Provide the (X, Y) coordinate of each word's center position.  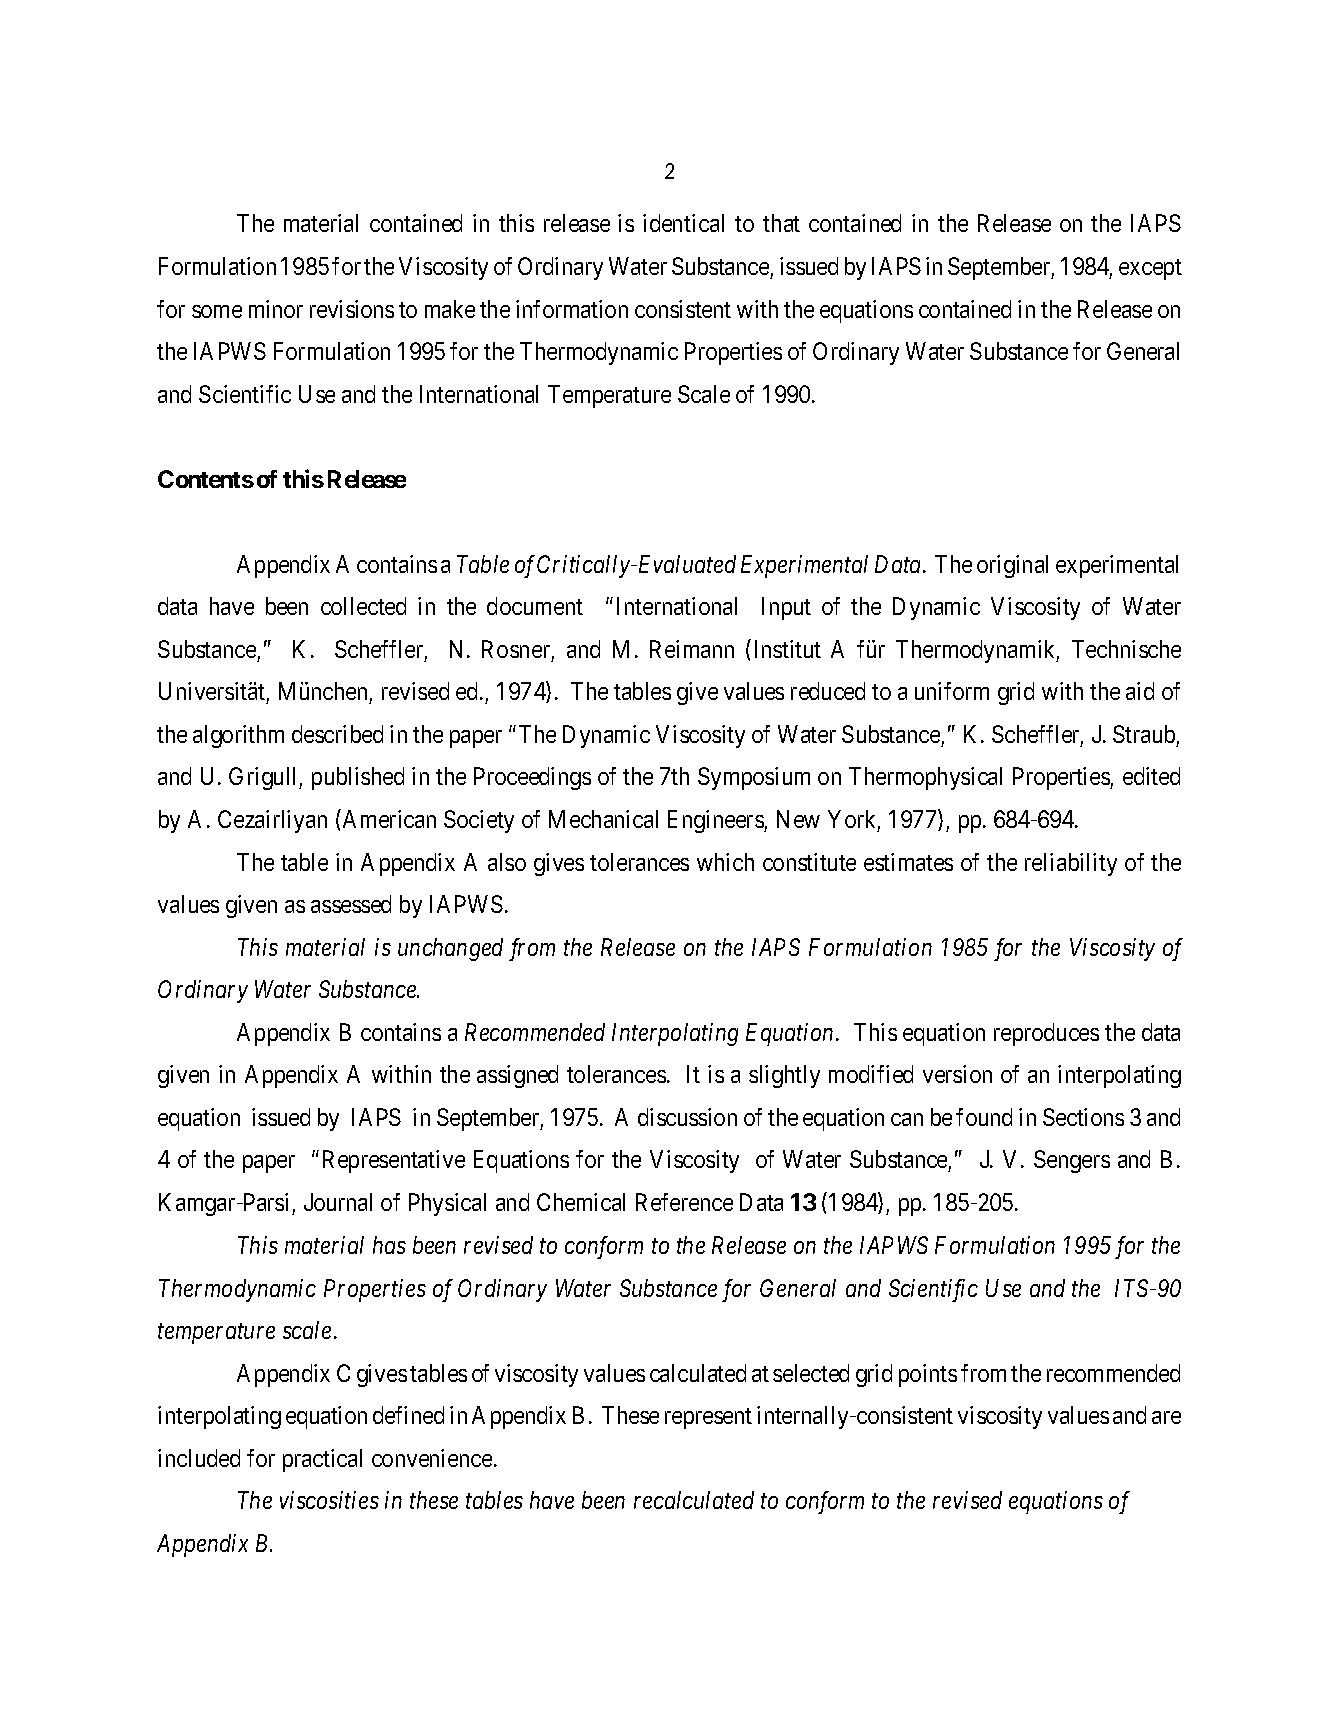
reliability (1071, 864)
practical (322, 1460)
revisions (352, 309)
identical (683, 223)
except (1150, 269)
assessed (351, 904)
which (725, 862)
